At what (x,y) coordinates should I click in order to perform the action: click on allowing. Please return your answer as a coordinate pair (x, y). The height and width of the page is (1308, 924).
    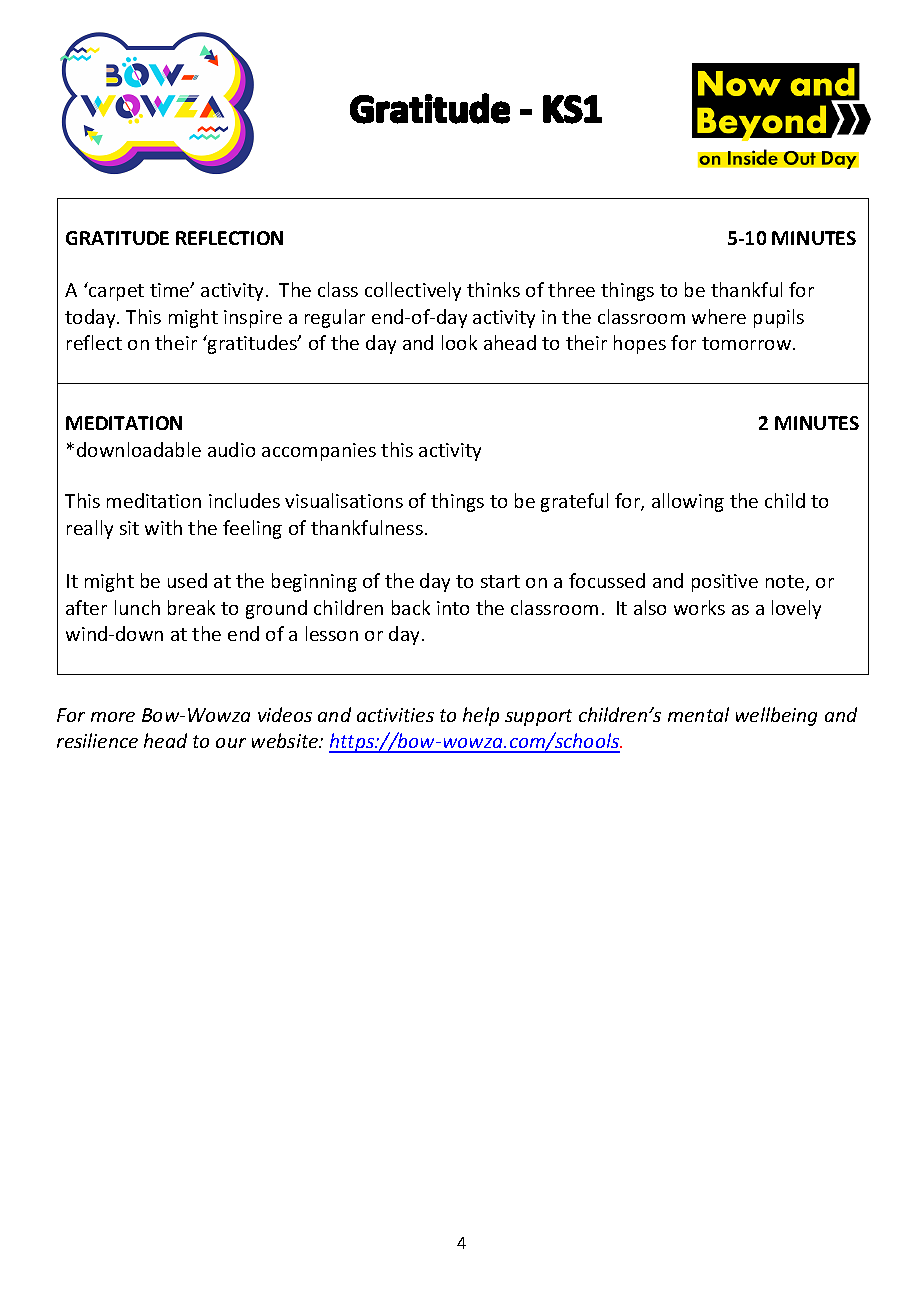
    Looking at the image, I should click on (688, 502).
